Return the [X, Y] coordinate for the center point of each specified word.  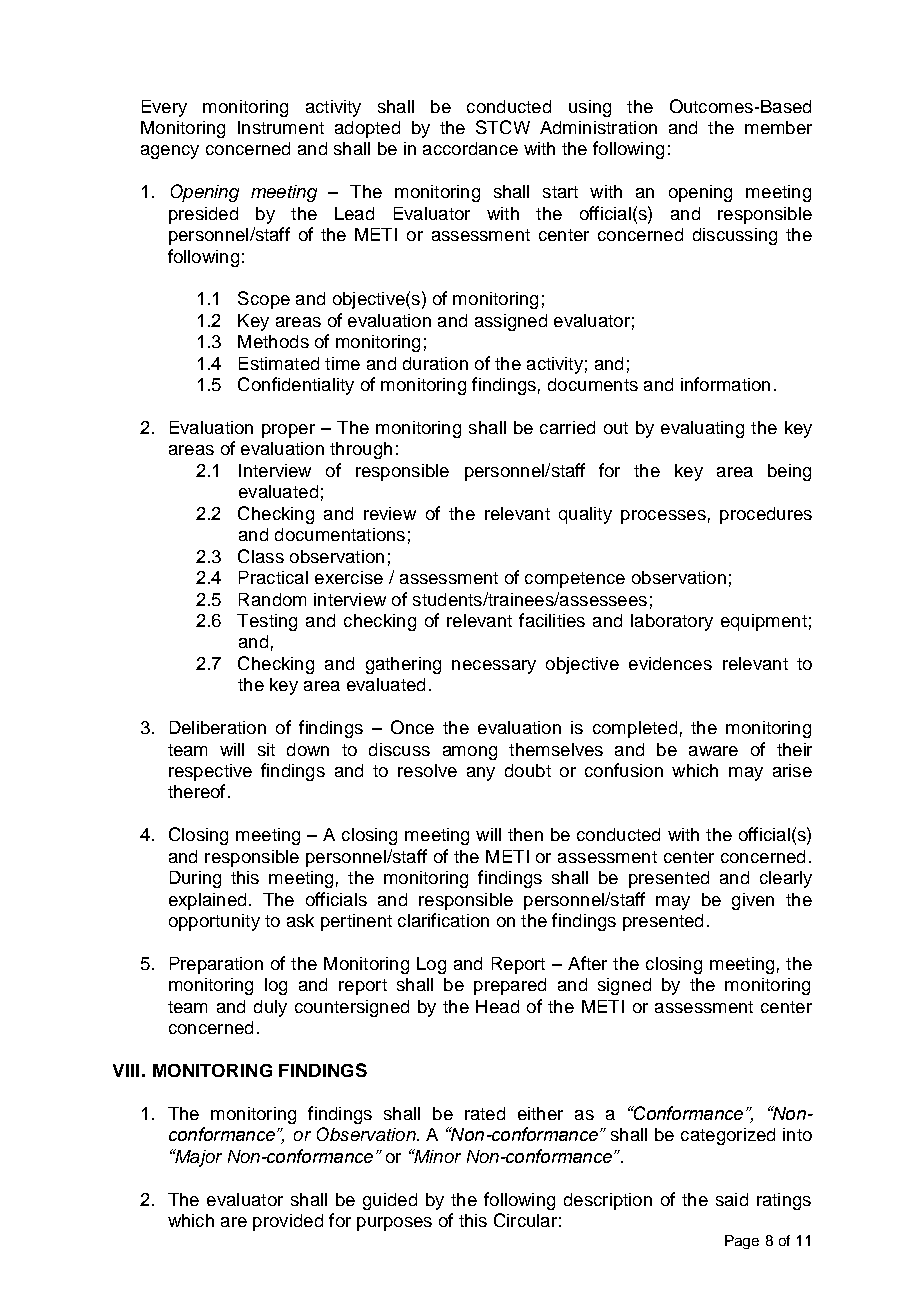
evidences [670, 663]
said [732, 1199]
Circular [525, 1220]
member [778, 127]
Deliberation [218, 727]
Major [197, 1158]
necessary [494, 667]
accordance [470, 148]
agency [170, 152]
